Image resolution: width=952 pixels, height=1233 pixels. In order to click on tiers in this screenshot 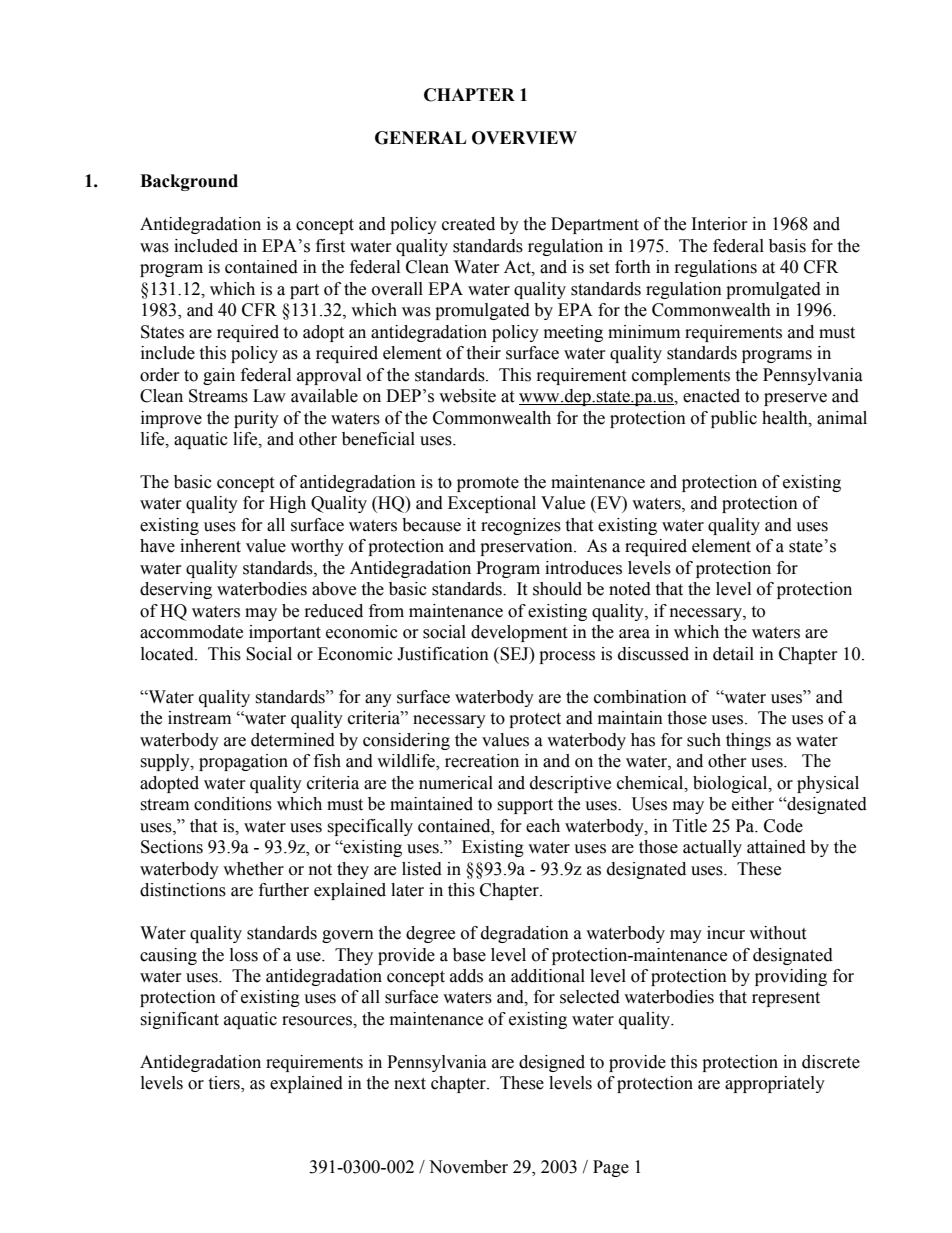, I will do `click(225, 1084)`.
